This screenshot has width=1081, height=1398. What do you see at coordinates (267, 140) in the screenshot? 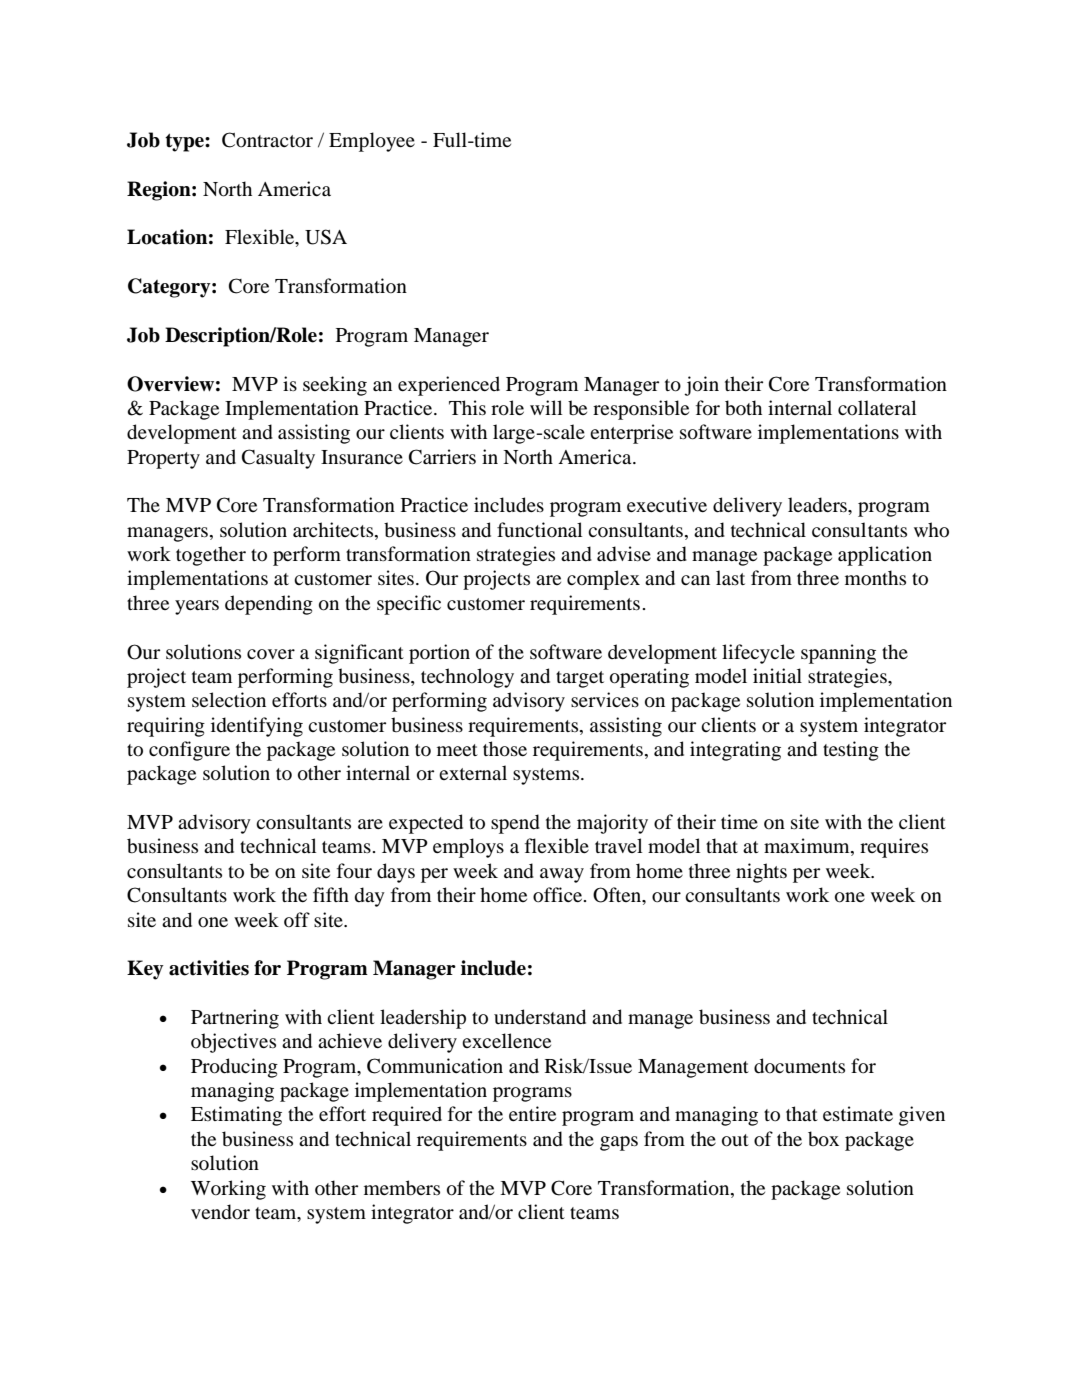
I see `Contractor` at bounding box center [267, 140].
